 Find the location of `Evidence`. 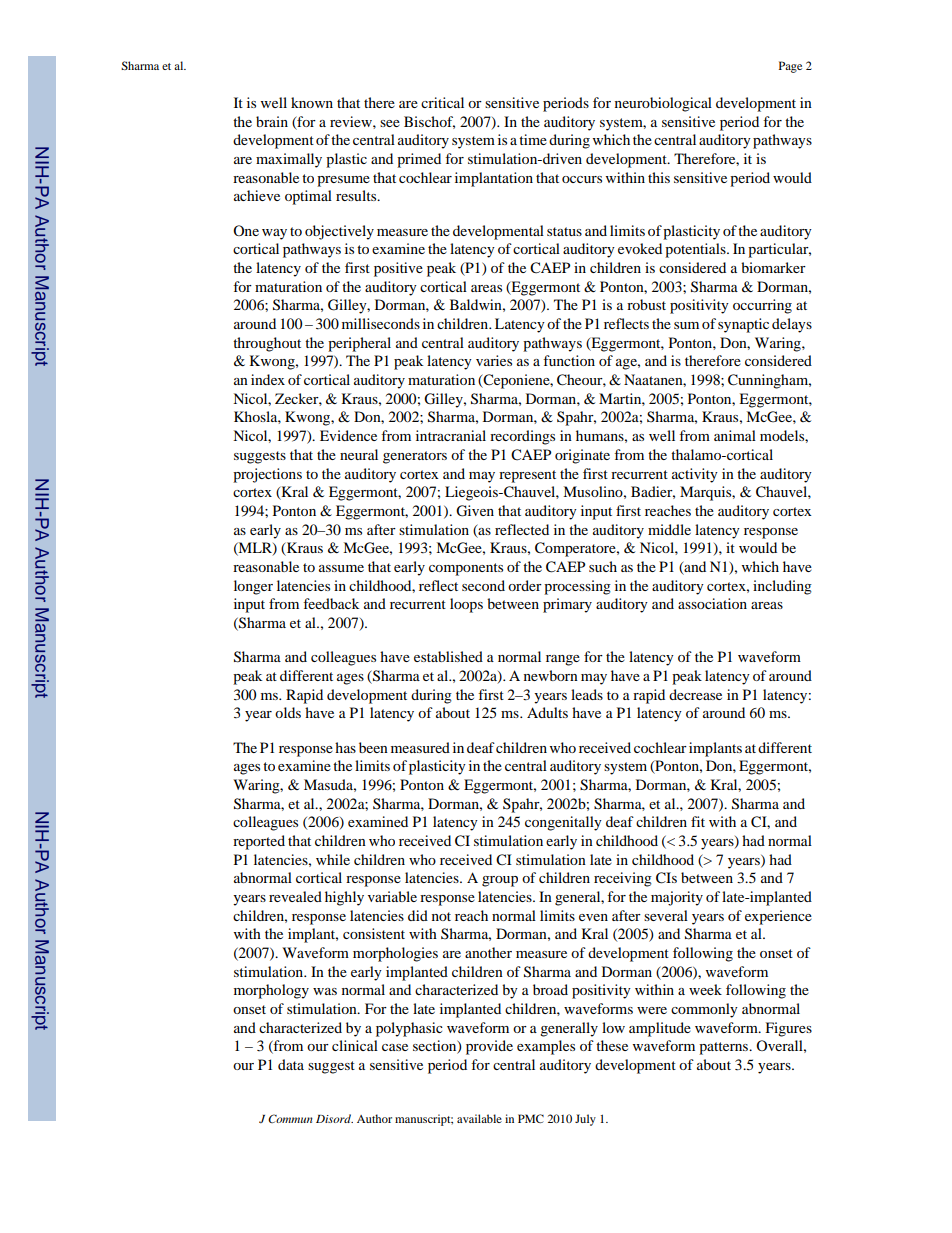

Evidence is located at coordinates (348, 435).
